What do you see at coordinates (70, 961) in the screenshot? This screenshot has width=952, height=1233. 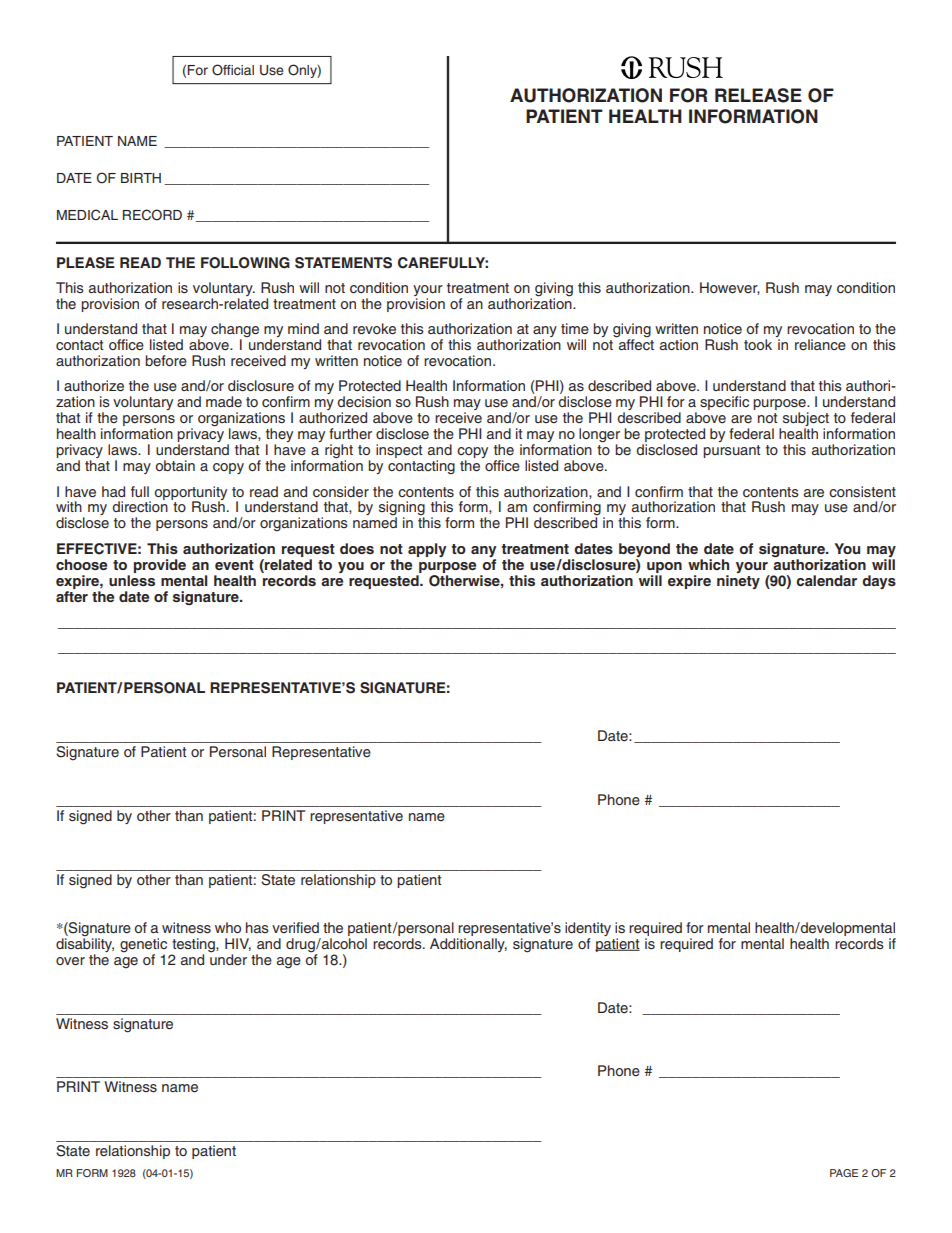 I see `over` at bounding box center [70, 961].
